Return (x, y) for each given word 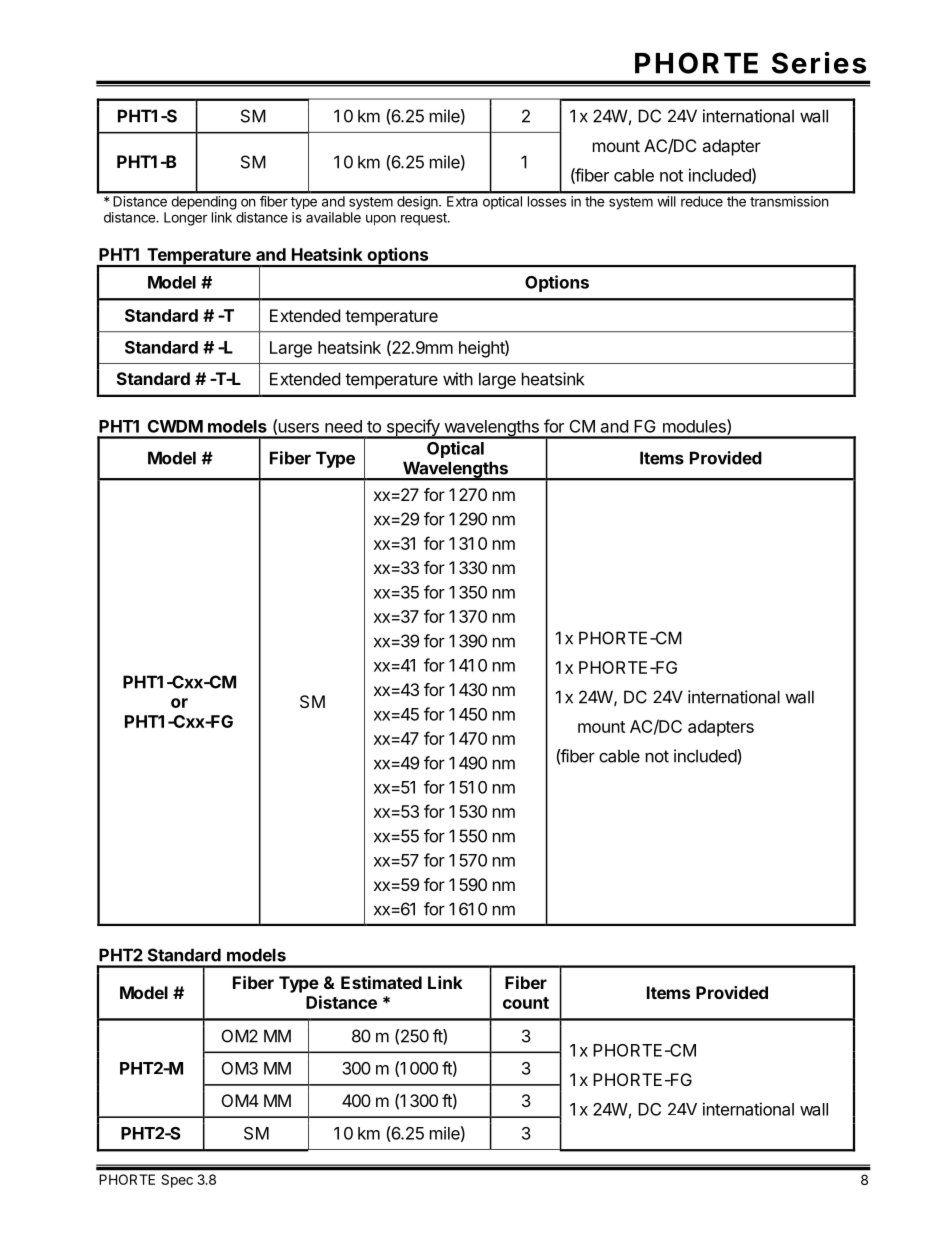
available (333, 217)
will (666, 201)
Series (819, 63)
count (526, 1003)
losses (547, 201)
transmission (789, 201)
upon (381, 220)
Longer (186, 219)
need (343, 426)
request (425, 219)
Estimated (381, 982)
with (458, 379)
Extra (462, 201)
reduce (702, 201)
